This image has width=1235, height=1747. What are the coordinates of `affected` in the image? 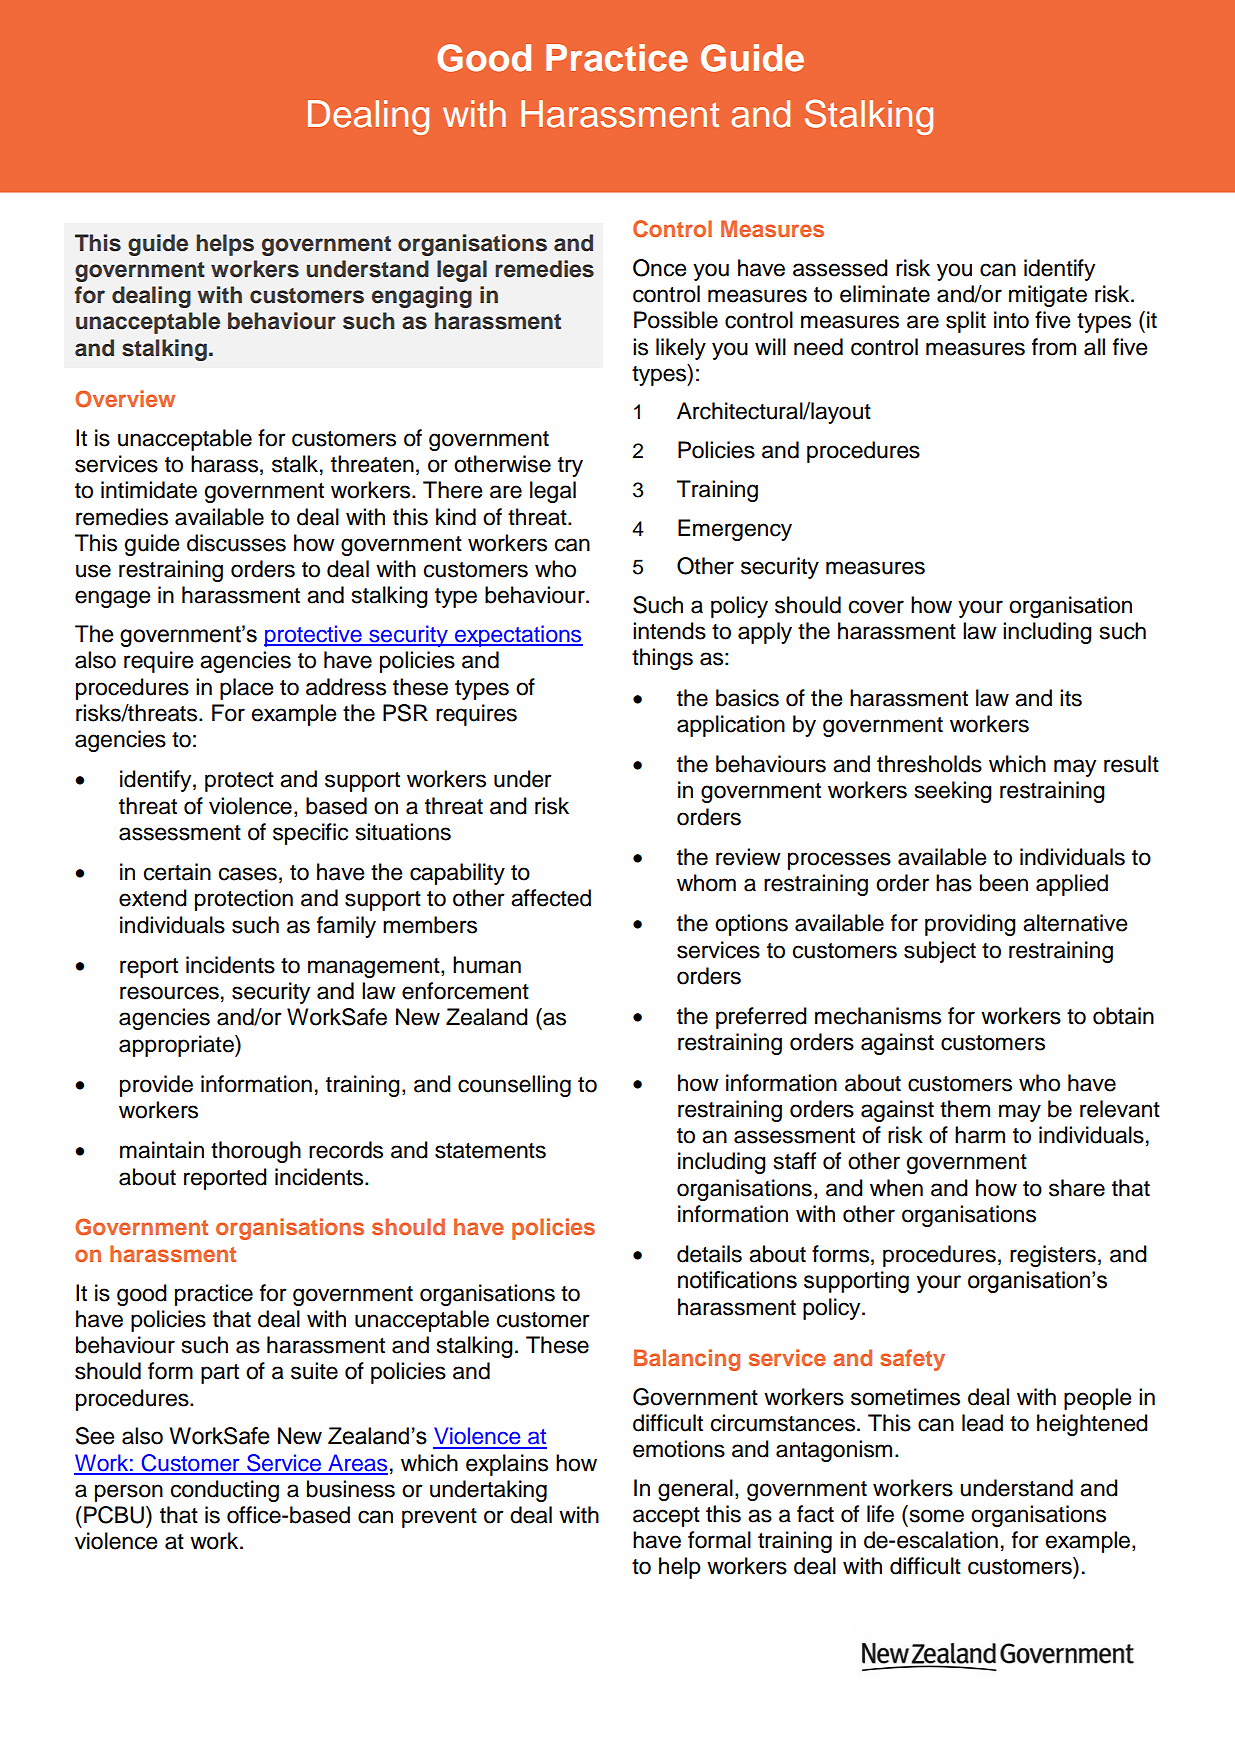 It's located at (551, 898).
